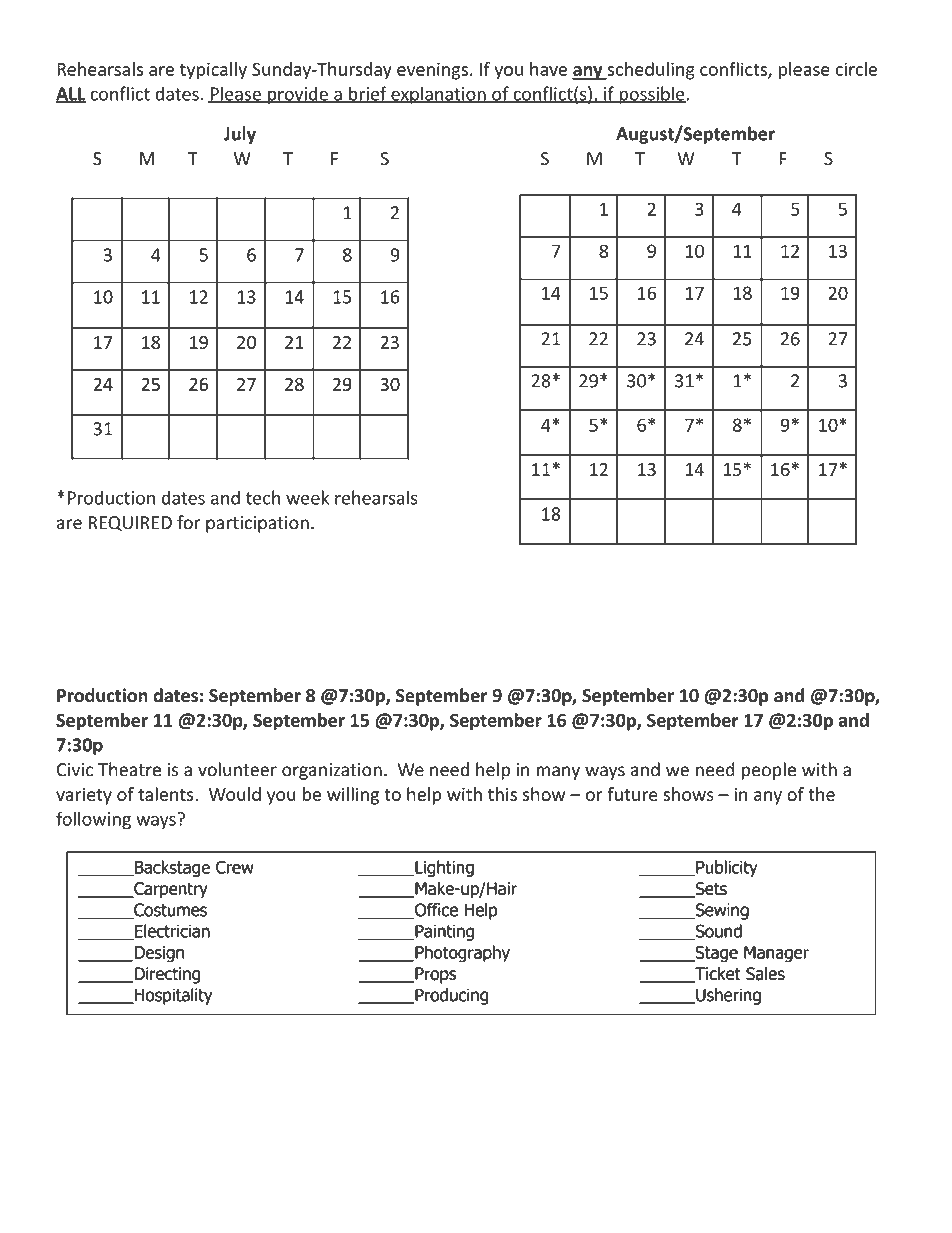 The height and width of the image is (1233, 952). What do you see at coordinates (213, 71) in the image?
I see `typically` at bounding box center [213, 71].
